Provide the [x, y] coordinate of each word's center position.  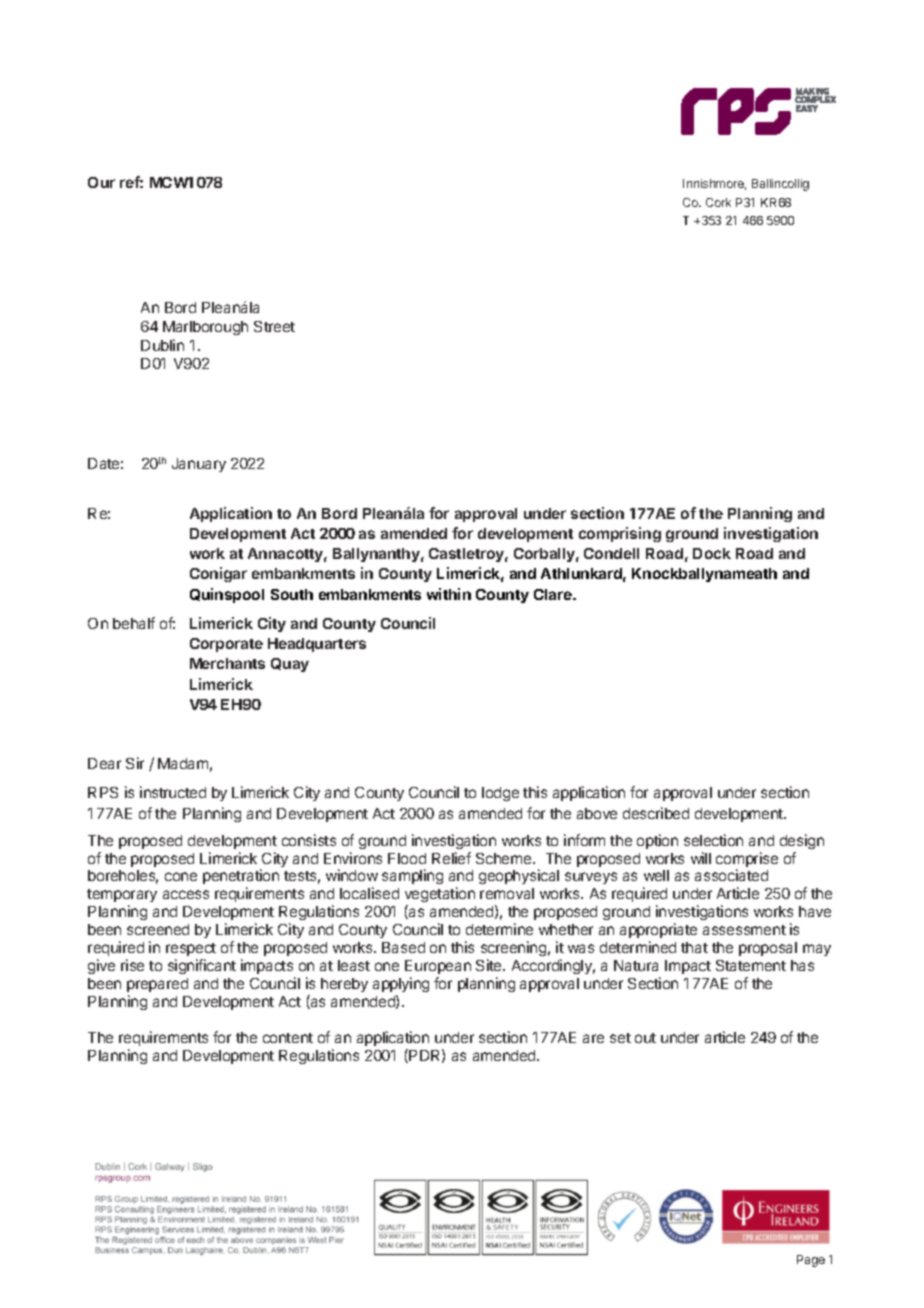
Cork [718, 202]
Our [101, 182]
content [288, 1038]
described [656, 813]
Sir [135, 763]
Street [274, 326]
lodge [500, 794]
